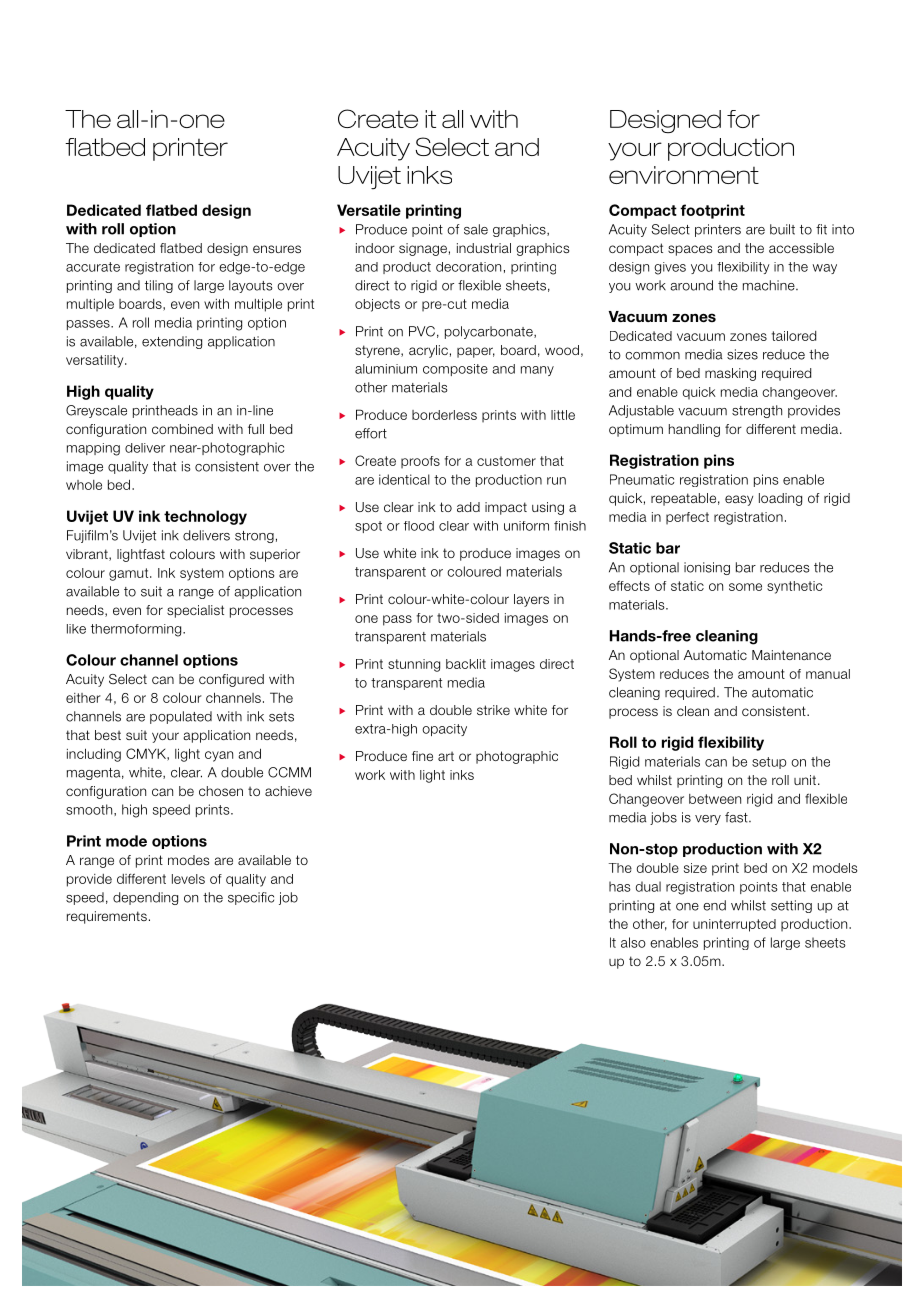 The height and width of the screenshot is (1308, 924). What do you see at coordinates (476, 229) in the screenshot?
I see `sale` at bounding box center [476, 229].
